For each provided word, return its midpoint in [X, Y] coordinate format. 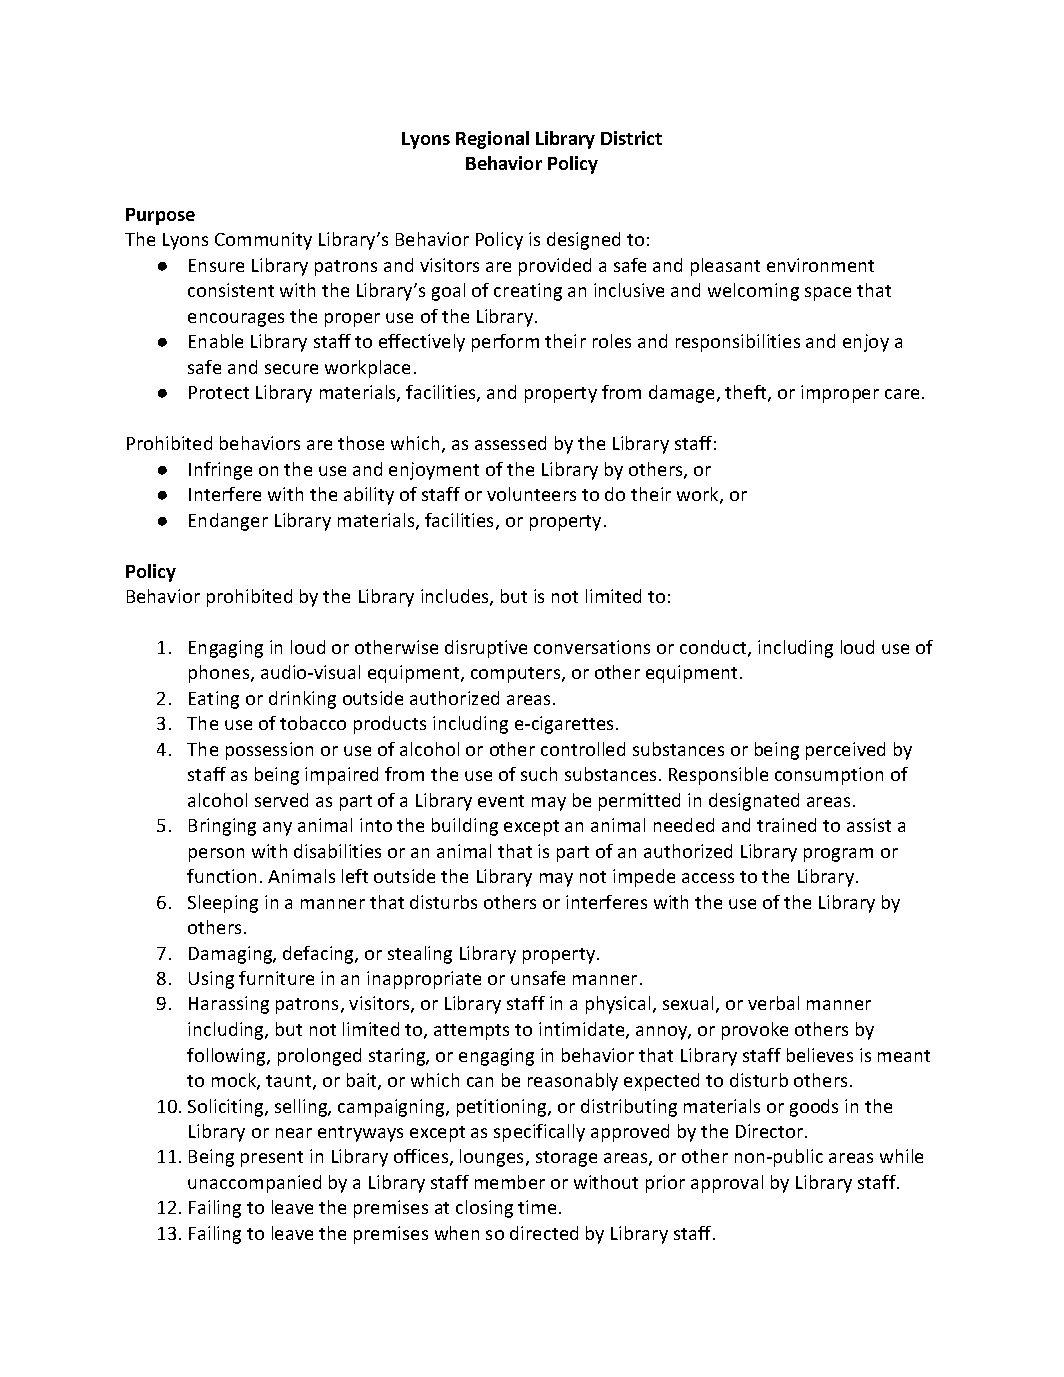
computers [517, 675]
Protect [219, 392]
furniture [276, 978]
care [902, 394]
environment [820, 265]
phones [220, 674]
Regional [492, 140]
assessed [510, 443]
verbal [773, 1003]
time [537, 1207]
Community [263, 241]
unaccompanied [254, 1184]
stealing [420, 955]
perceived [845, 751]
